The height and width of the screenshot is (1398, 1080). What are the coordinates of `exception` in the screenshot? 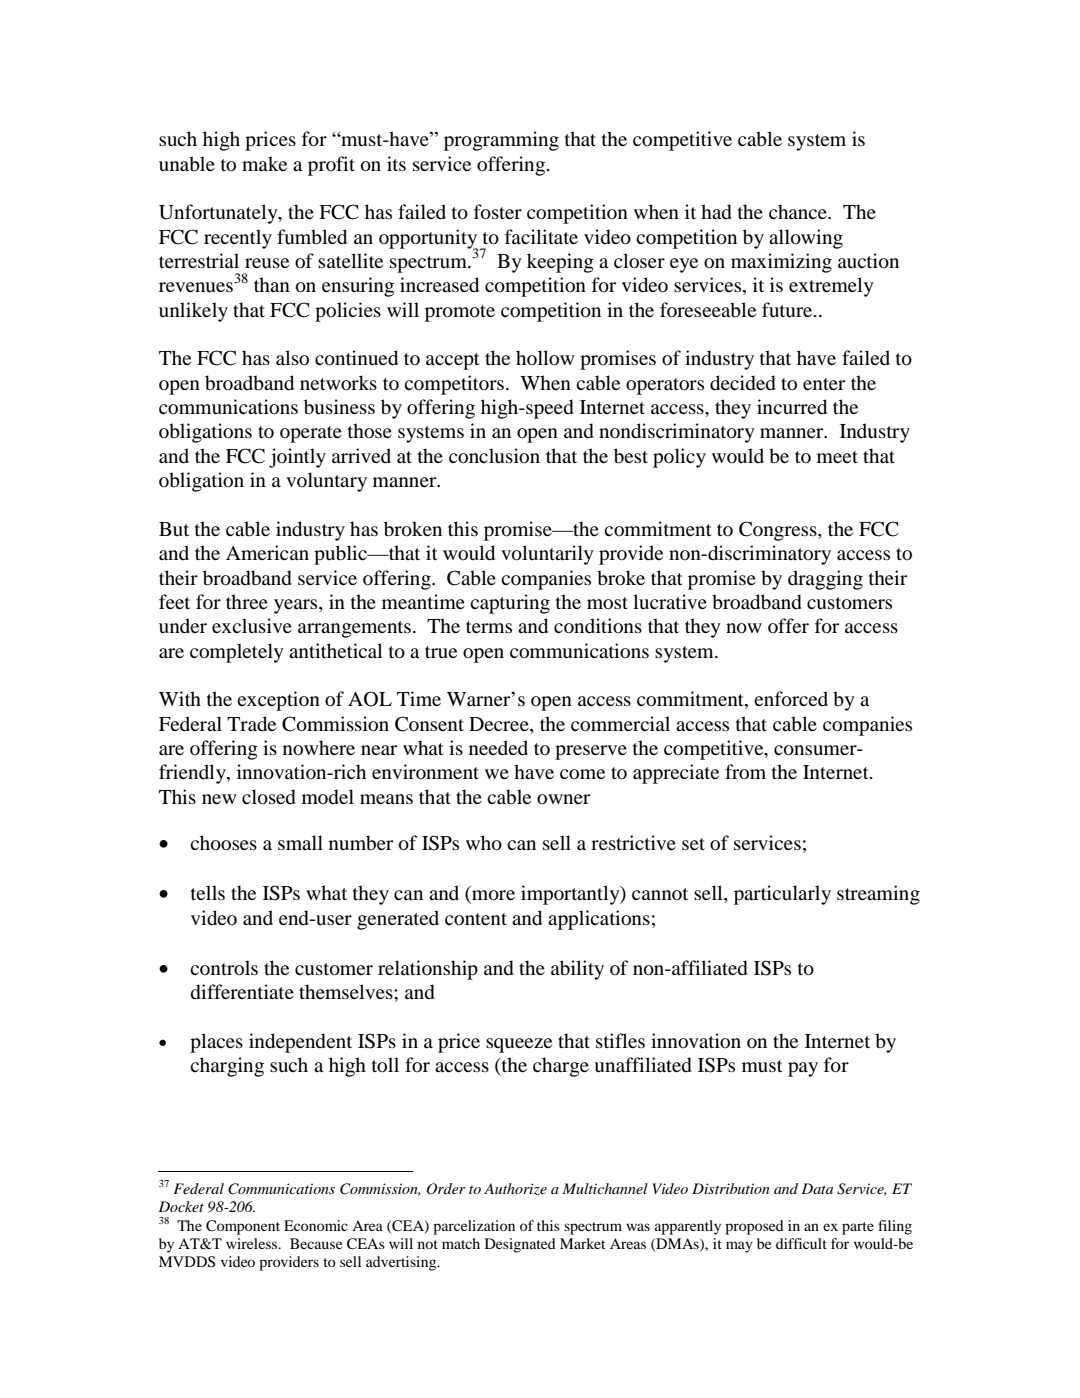 It's located at (278, 701).
